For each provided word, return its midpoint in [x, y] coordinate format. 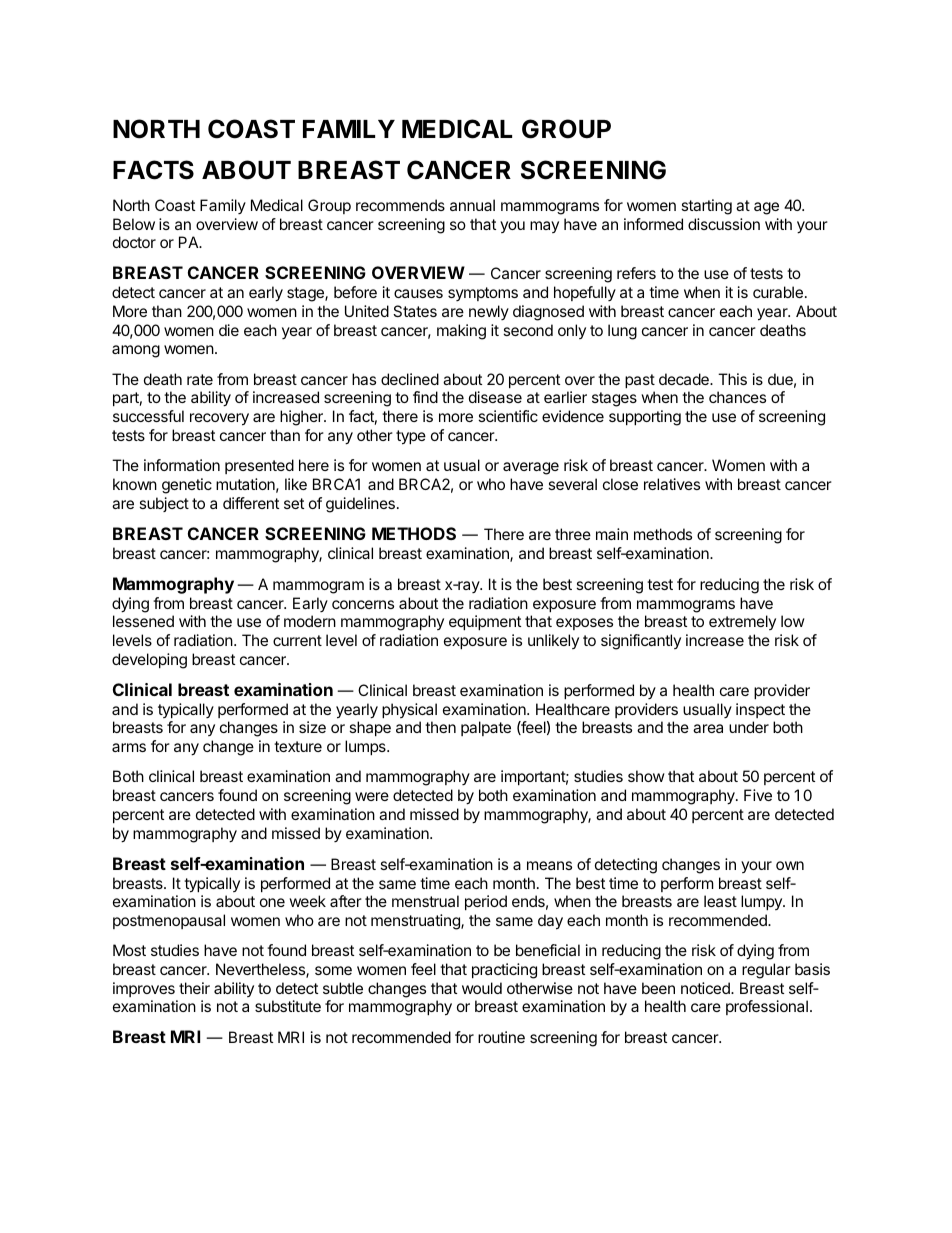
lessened [143, 621]
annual [472, 205]
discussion [724, 224]
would [482, 988]
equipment [485, 622]
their [194, 988]
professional [767, 1007]
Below [134, 224]
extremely [742, 622]
